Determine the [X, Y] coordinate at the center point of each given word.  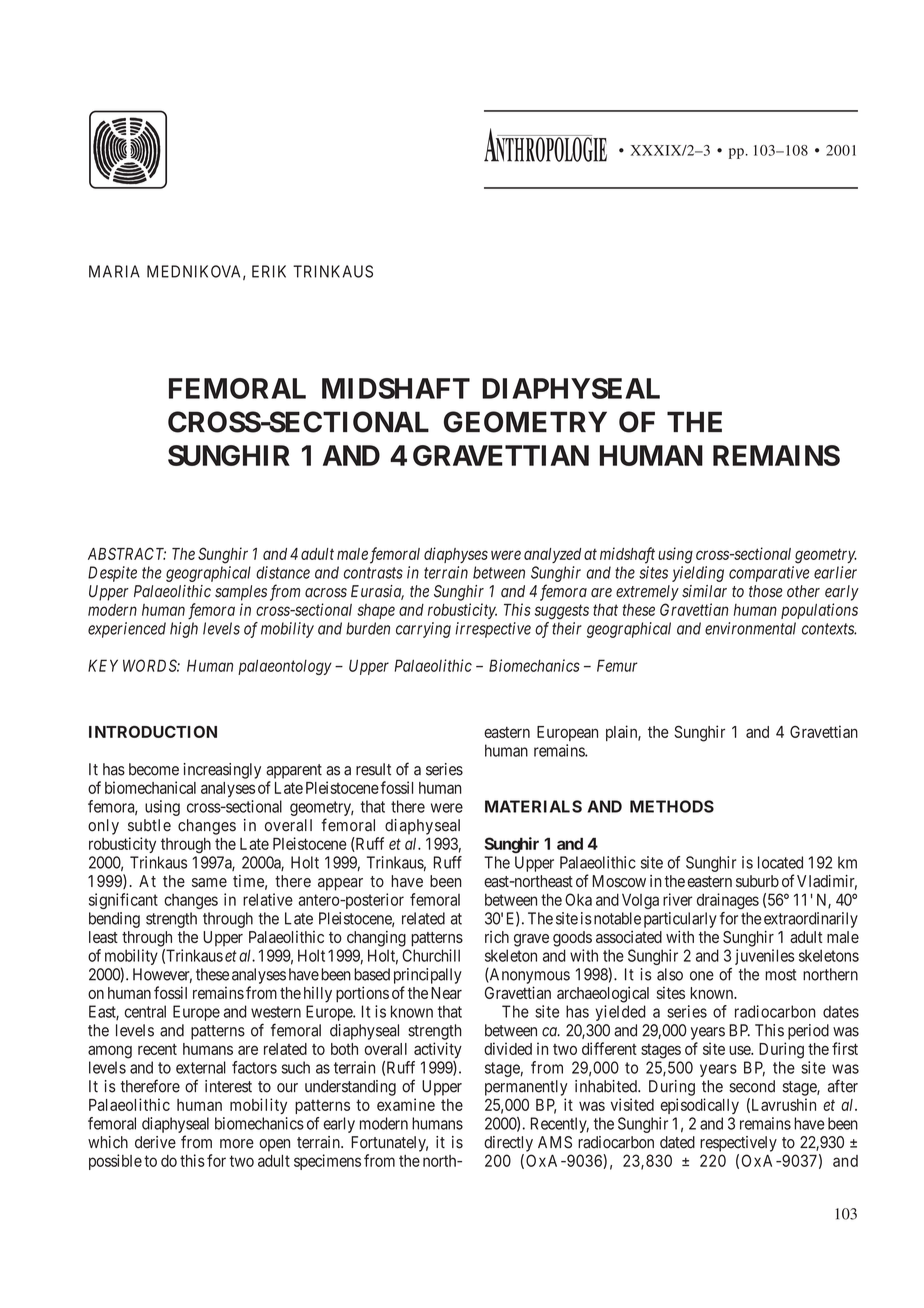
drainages [728, 901]
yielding [698, 574]
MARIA [114, 271]
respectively [738, 1144]
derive [155, 1142]
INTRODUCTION [153, 732]
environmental [750, 628]
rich [497, 937]
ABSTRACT [127, 553]
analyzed [552, 555]
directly [508, 1144]
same [209, 882]
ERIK [269, 271]
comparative [769, 574]
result [373, 769]
